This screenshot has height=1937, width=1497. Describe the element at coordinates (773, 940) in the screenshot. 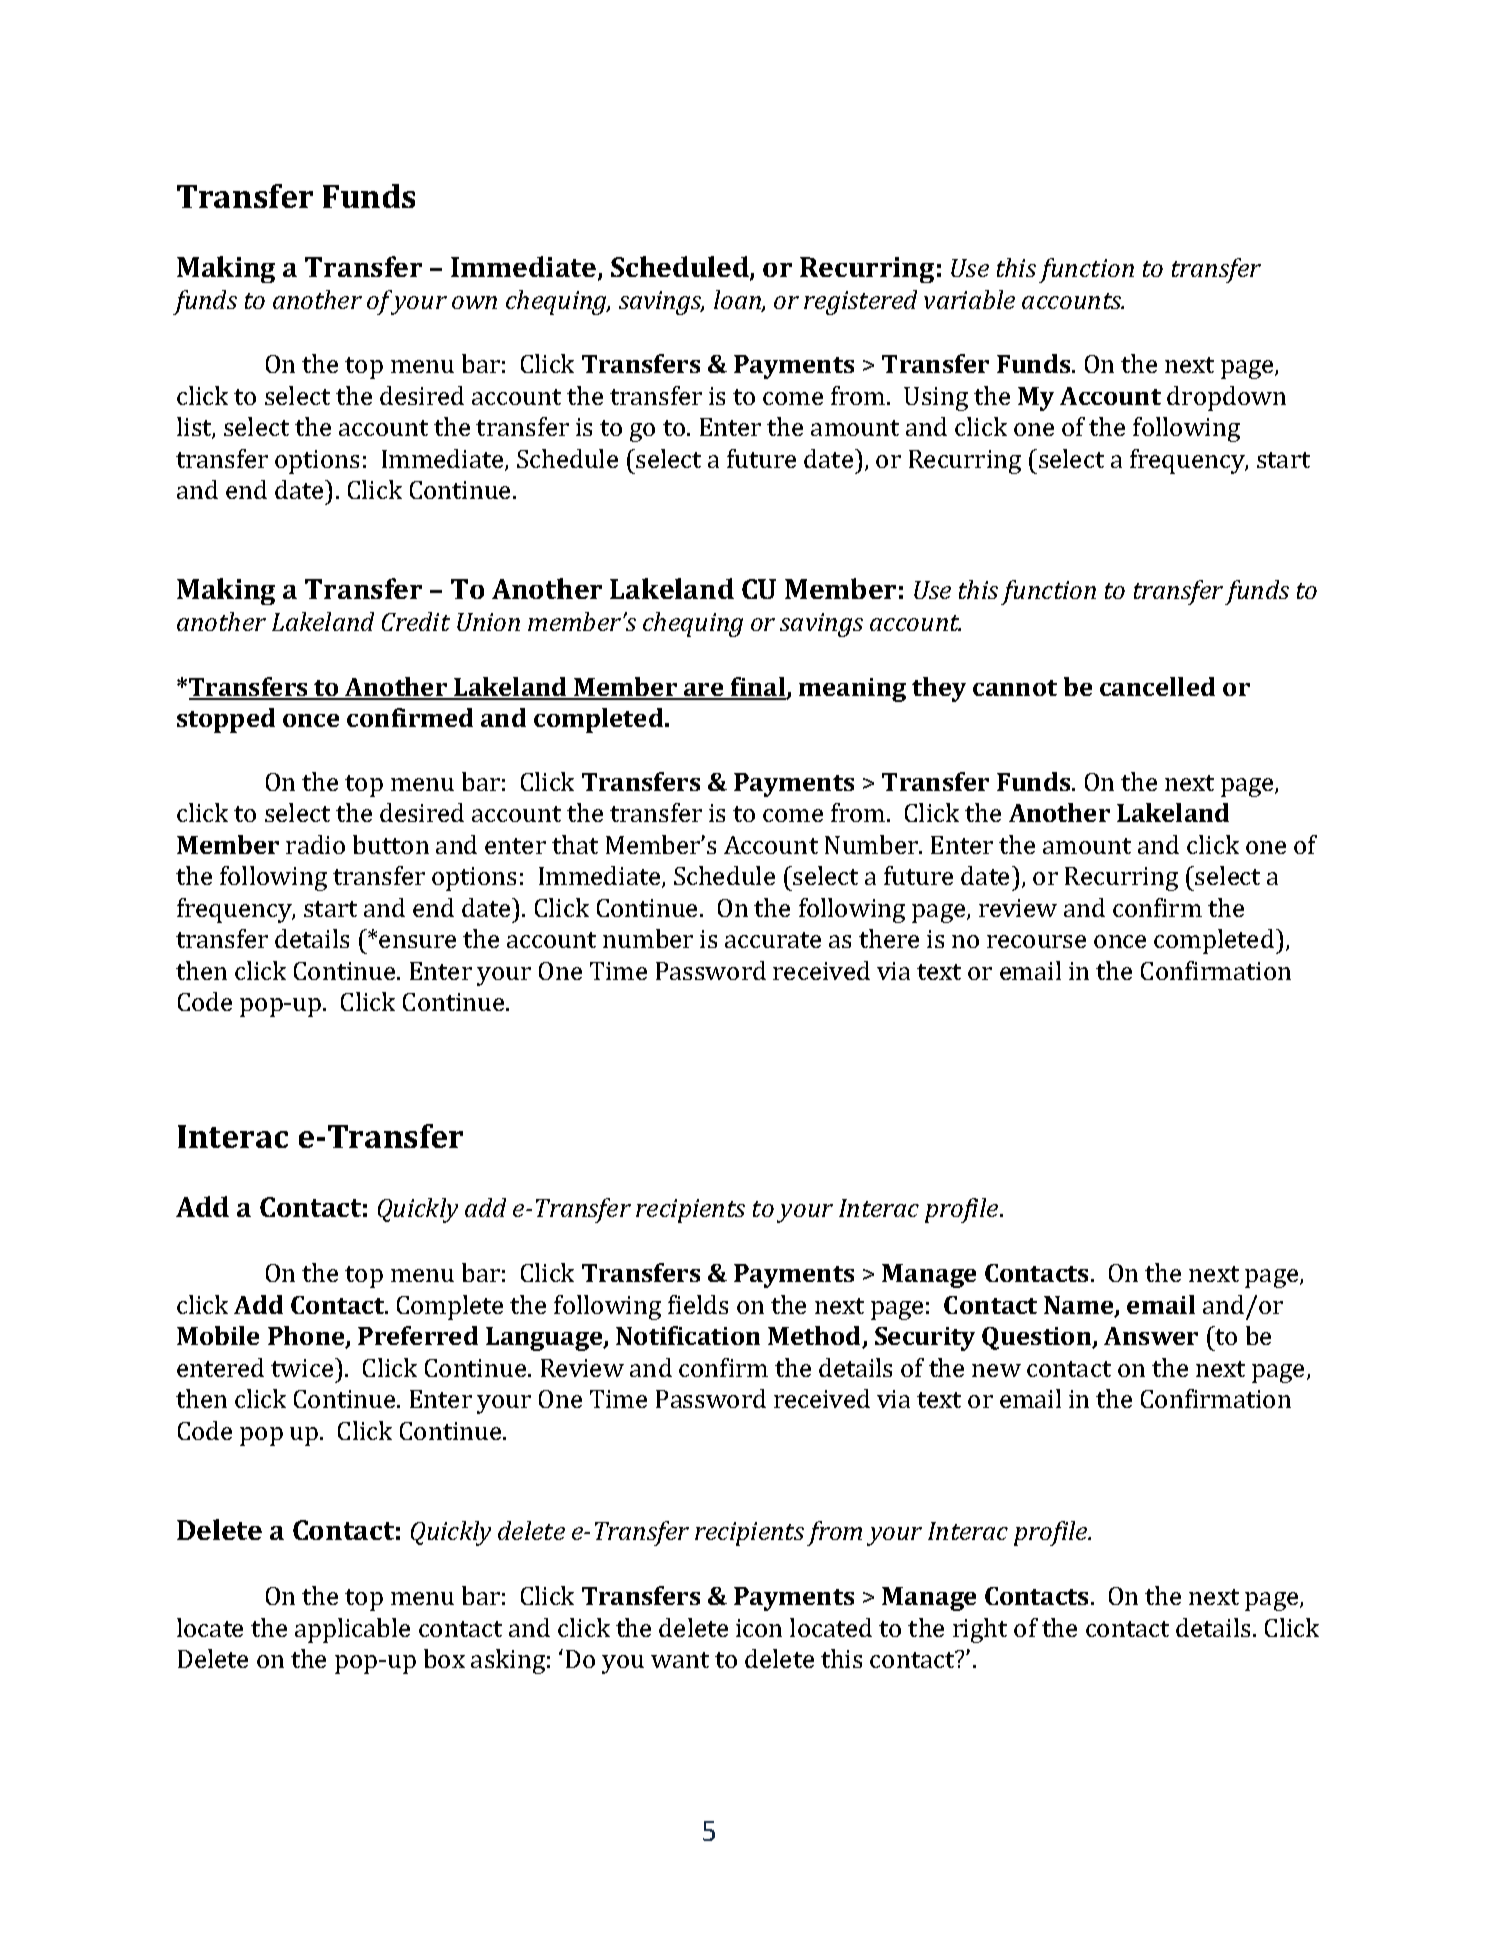

I see `accurate` at that location.
